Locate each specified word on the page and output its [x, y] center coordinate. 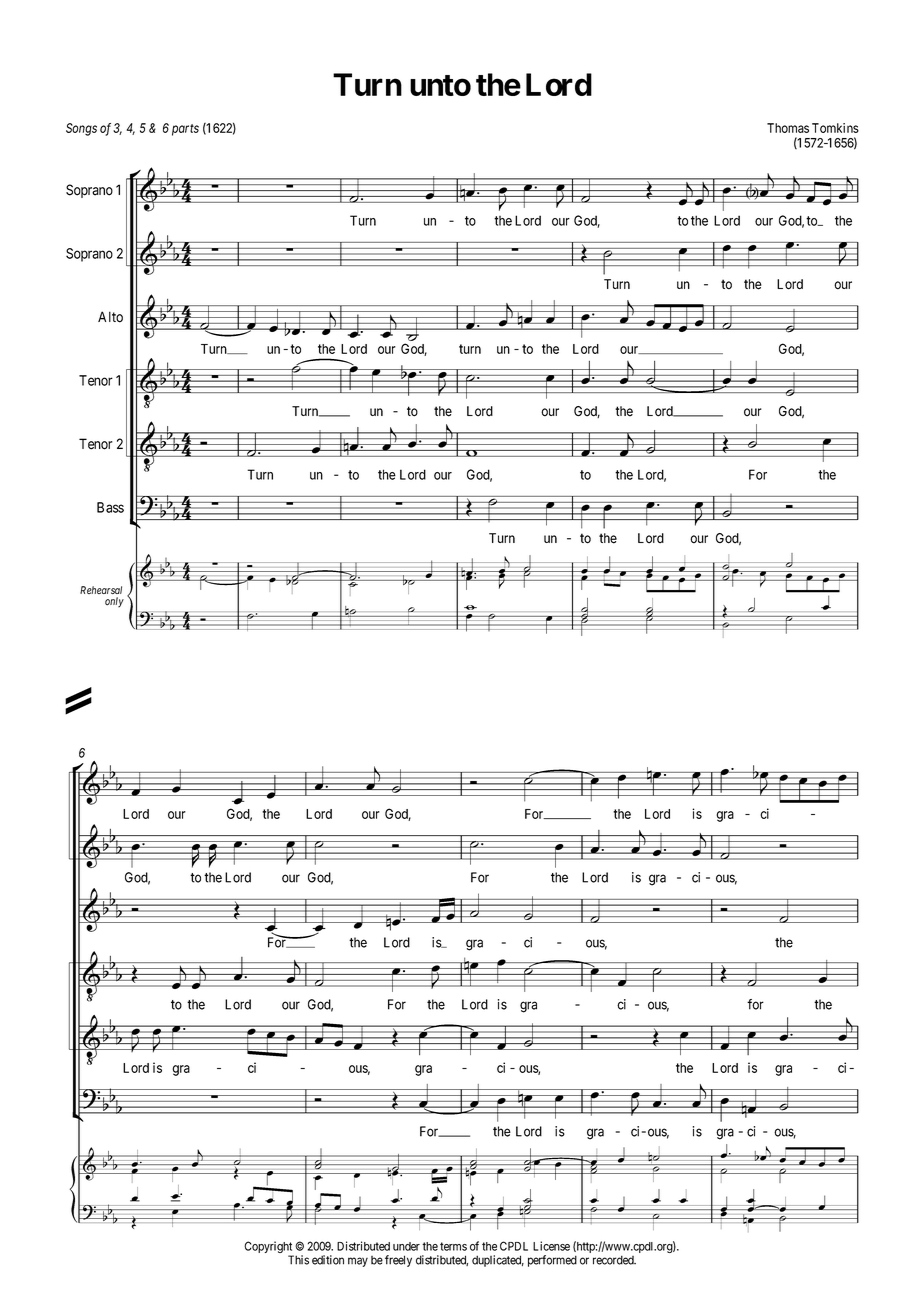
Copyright [269, 1248]
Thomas [788, 128]
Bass [110, 507]
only [114, 602]
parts [185, 130]
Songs [81, 129]
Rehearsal [101, 590]
